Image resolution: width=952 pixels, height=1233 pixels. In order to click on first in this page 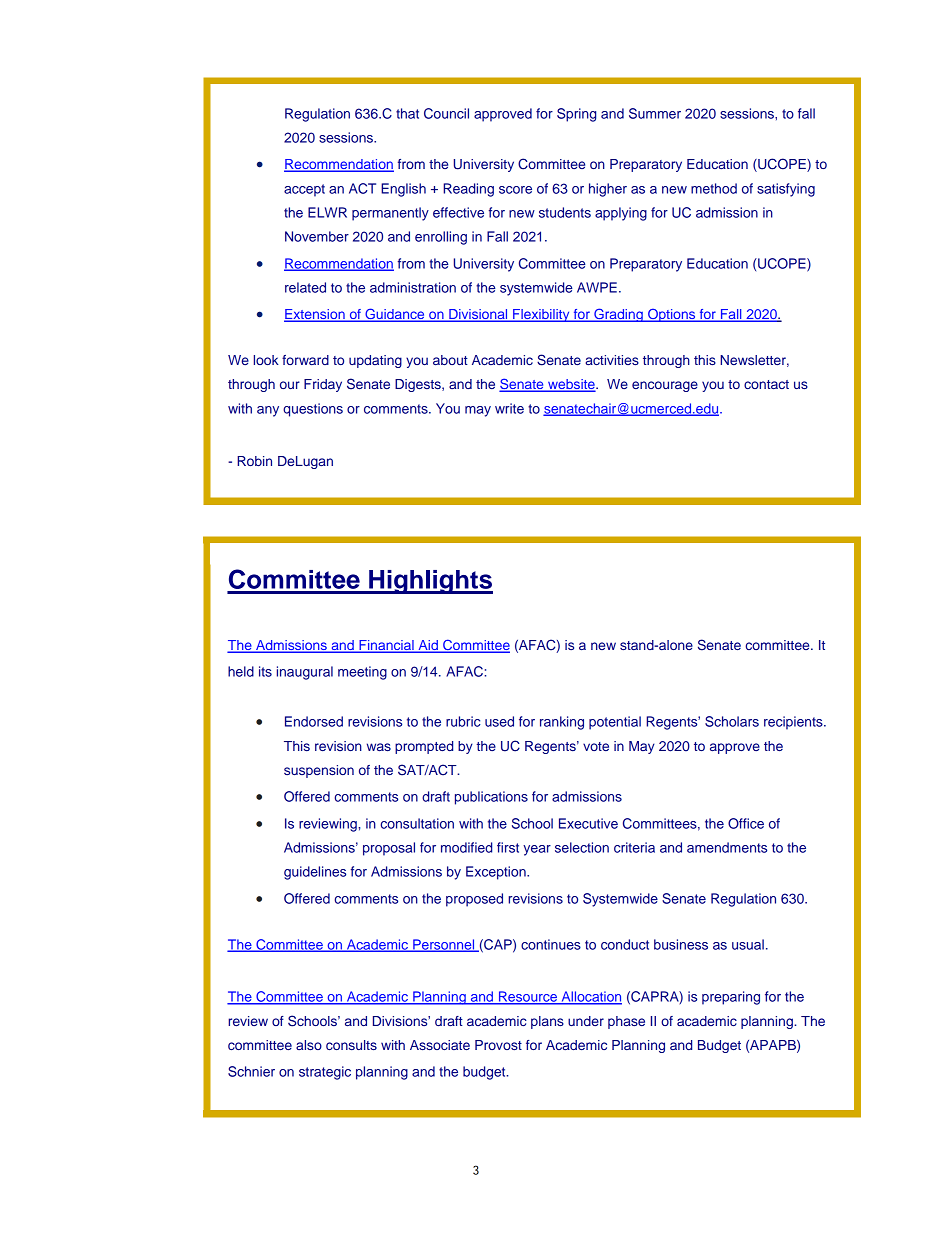, I will do `click(508, 847)`.
